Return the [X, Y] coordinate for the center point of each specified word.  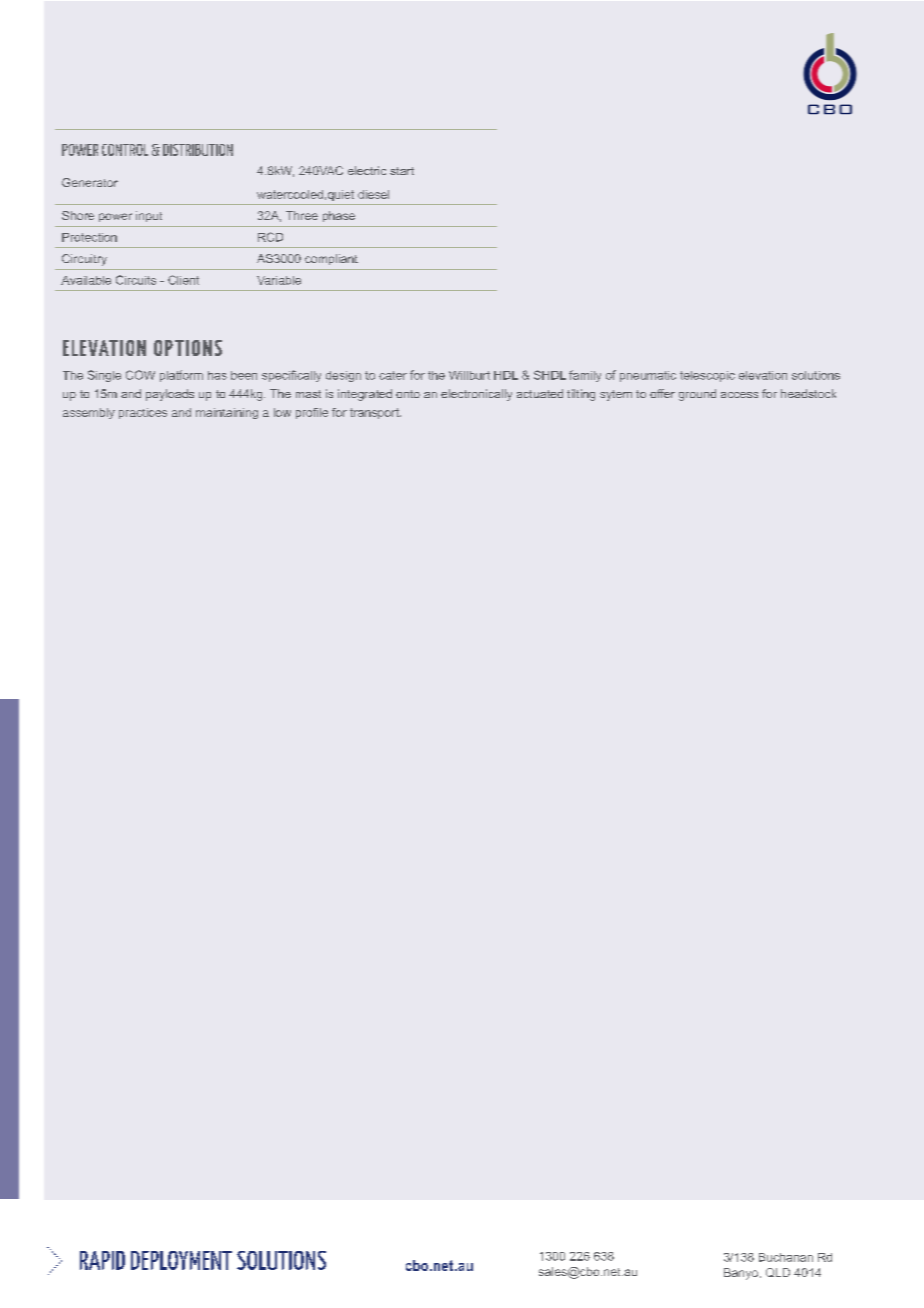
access [739, 395]
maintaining [227, 413]
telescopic [707, 376]
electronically [476, 395]
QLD [778, 1272]
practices [143, 413]
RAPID [102, 1260]
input [149, 216]
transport [375, 413]
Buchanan [786, 1257]
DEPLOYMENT [181, 1260]
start [402, 171]
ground [697, 395]
